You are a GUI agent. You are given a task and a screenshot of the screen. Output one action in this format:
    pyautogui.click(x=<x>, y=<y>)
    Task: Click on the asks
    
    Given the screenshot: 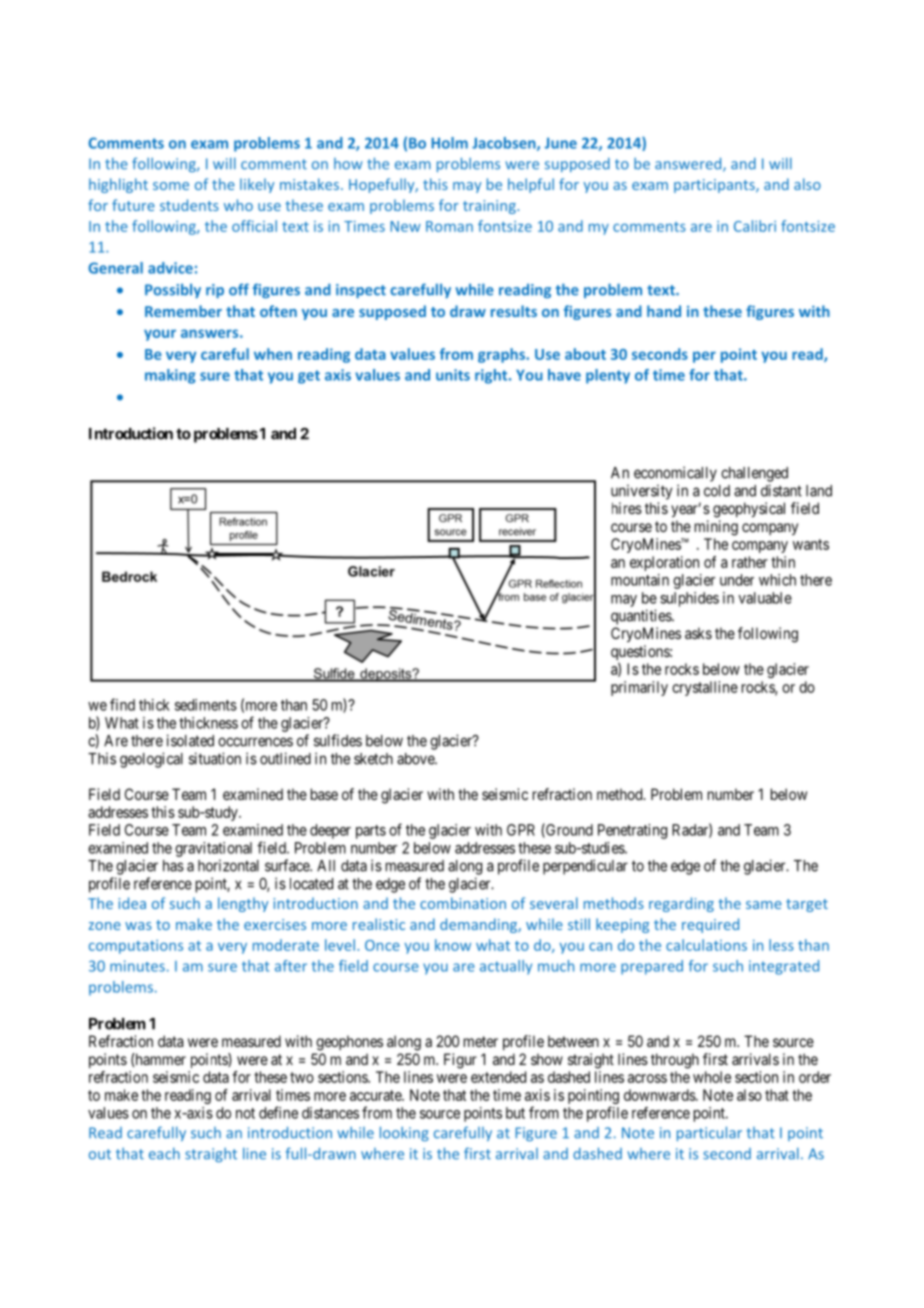 What is the action you would take?
    pyautogui.click(x=698, y=633)
